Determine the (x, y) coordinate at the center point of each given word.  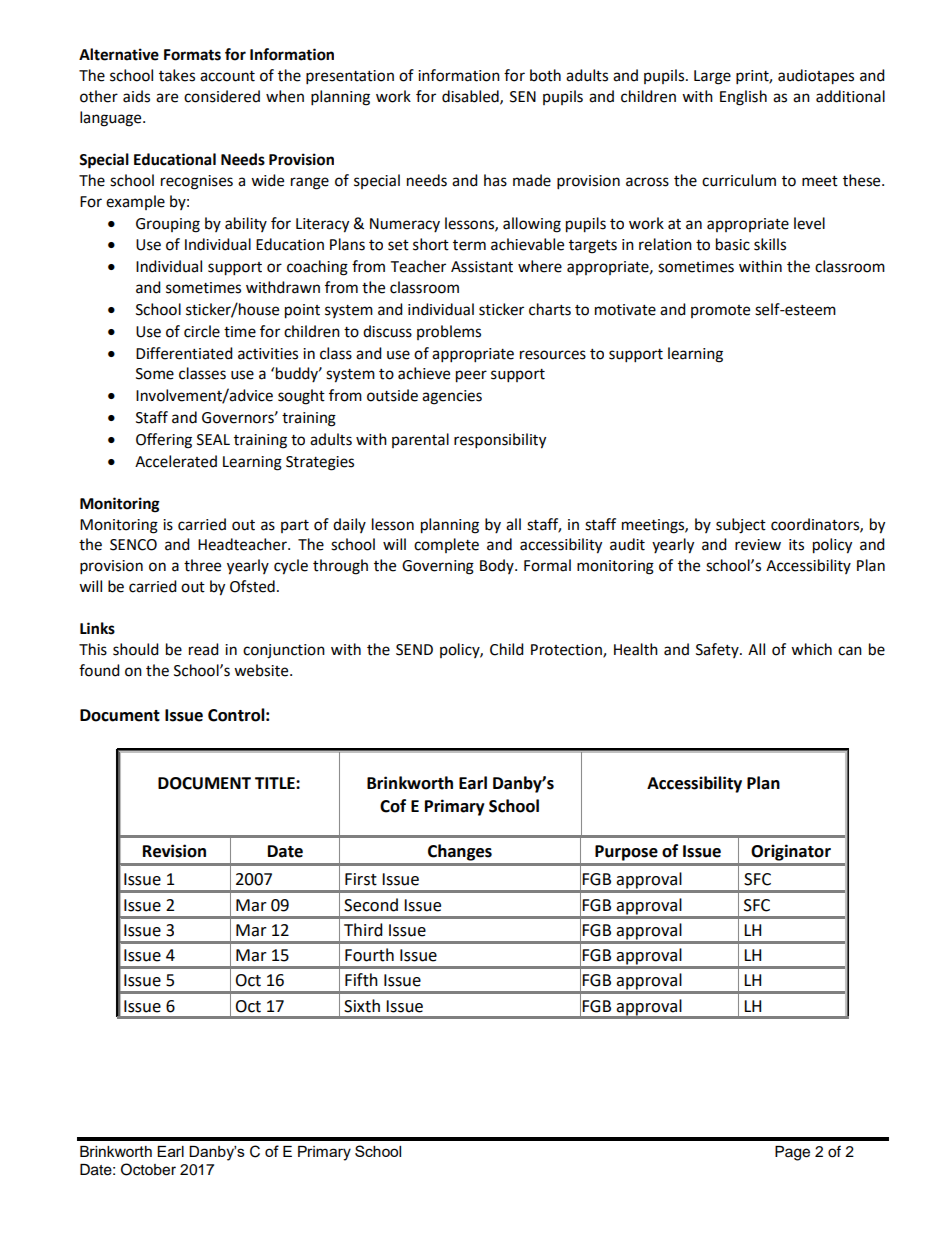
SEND (414, 650)
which (811, 649)
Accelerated (176, 461)
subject (741, 526)
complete (446, 545)
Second (371, 905)
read (204, 649)
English (743, 98)
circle (202, 331)
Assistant (482, 267)
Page (792, 1153)
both (545, 75)
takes (177, 75)
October (148, 1169)
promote (720, 311)
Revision (174, 851)
